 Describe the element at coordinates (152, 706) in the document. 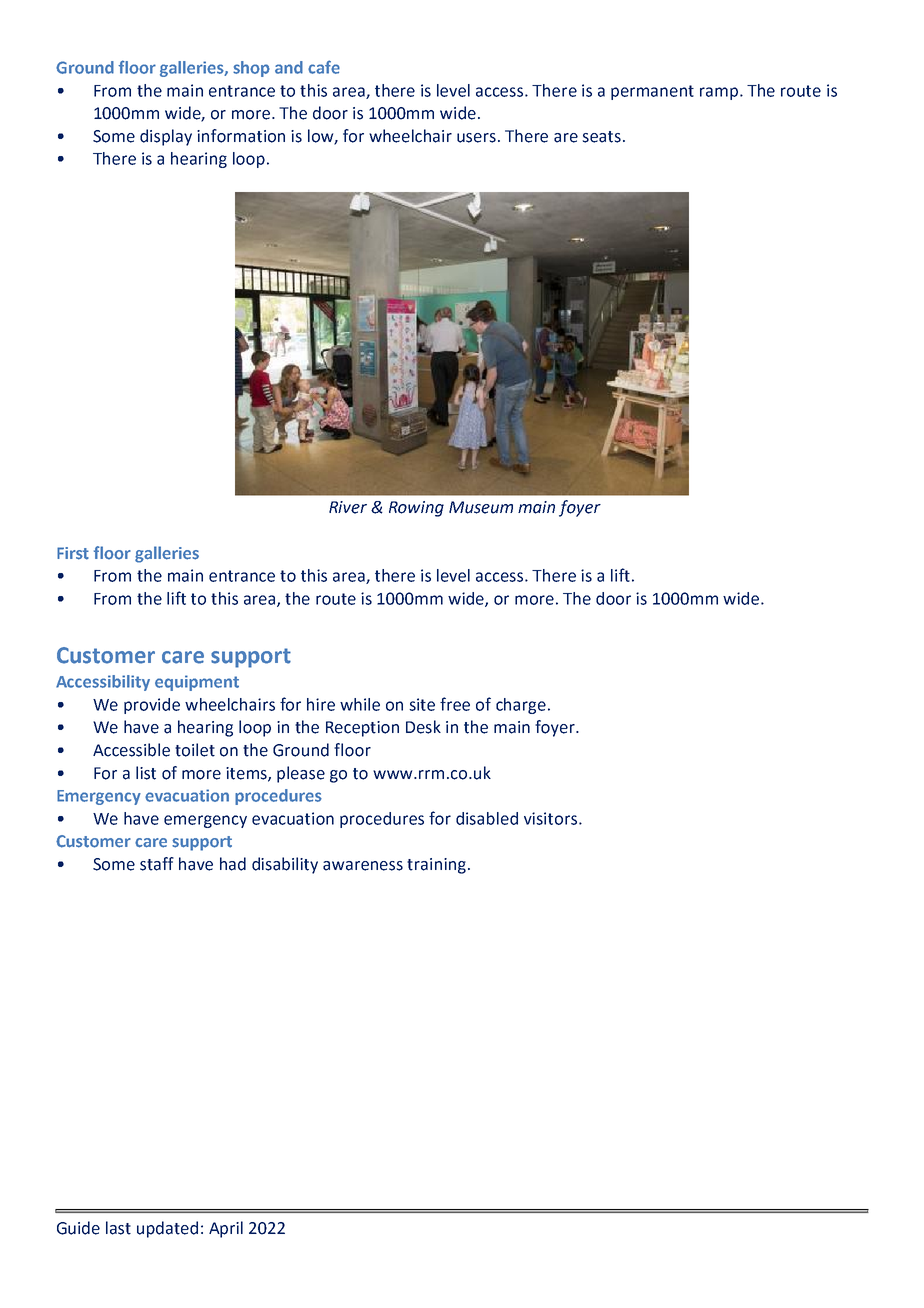

I see `provide` at that location.
